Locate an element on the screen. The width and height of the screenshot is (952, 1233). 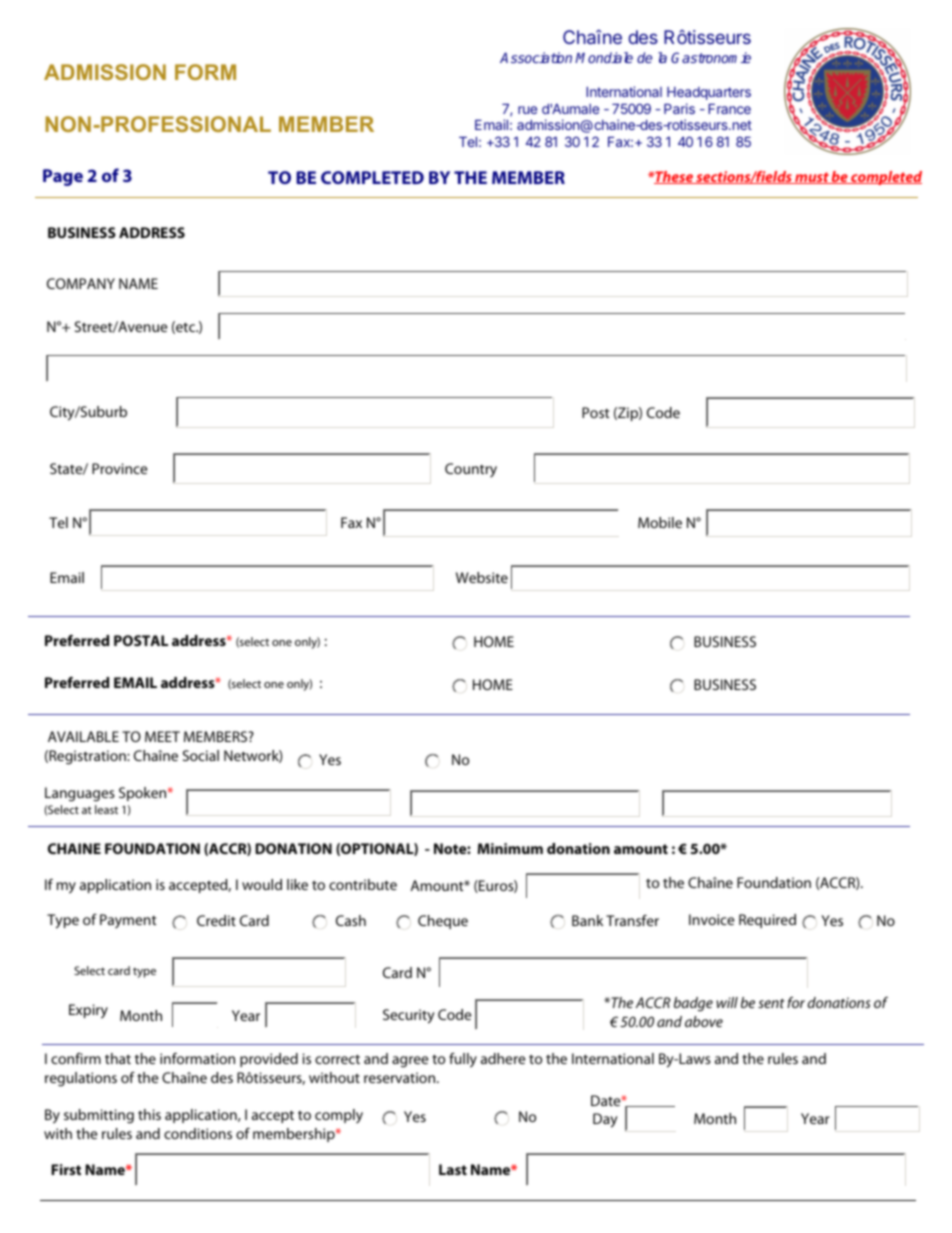
Mobile is located at coordinates (660, 522).
